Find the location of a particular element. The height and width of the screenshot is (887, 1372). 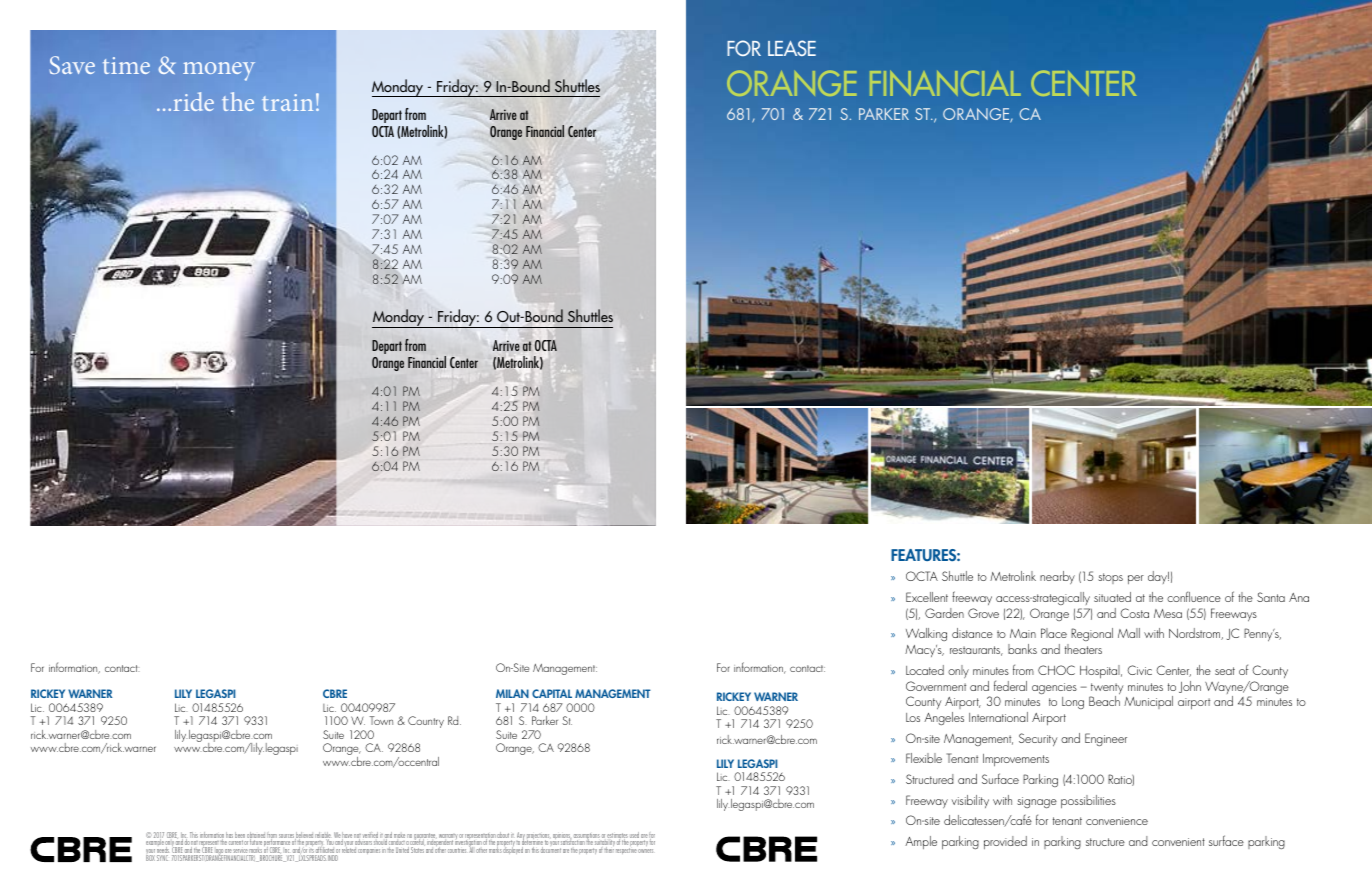

has is located at coordinates (229, 835).
